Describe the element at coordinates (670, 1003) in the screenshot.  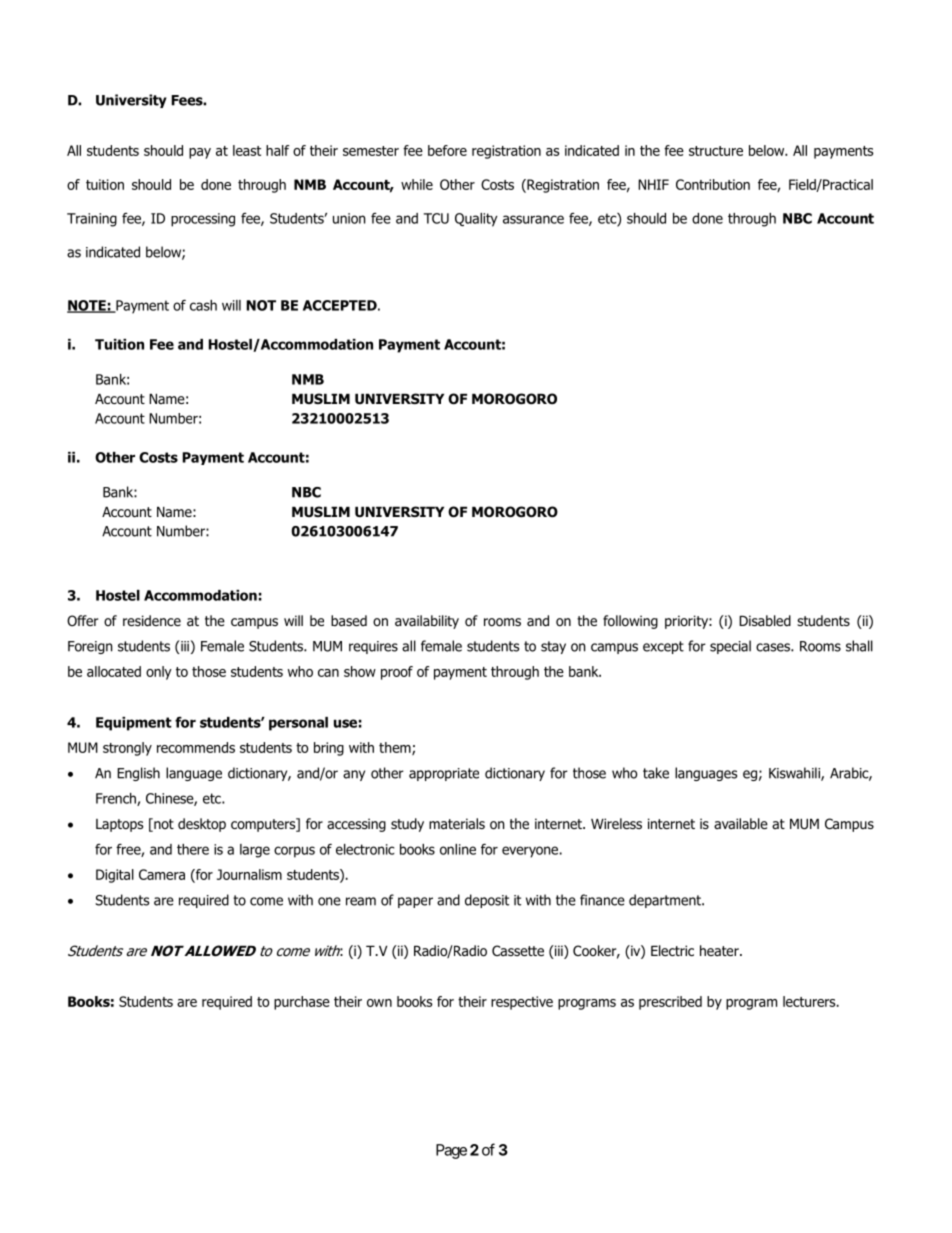
I see `prescribed` at that location.
